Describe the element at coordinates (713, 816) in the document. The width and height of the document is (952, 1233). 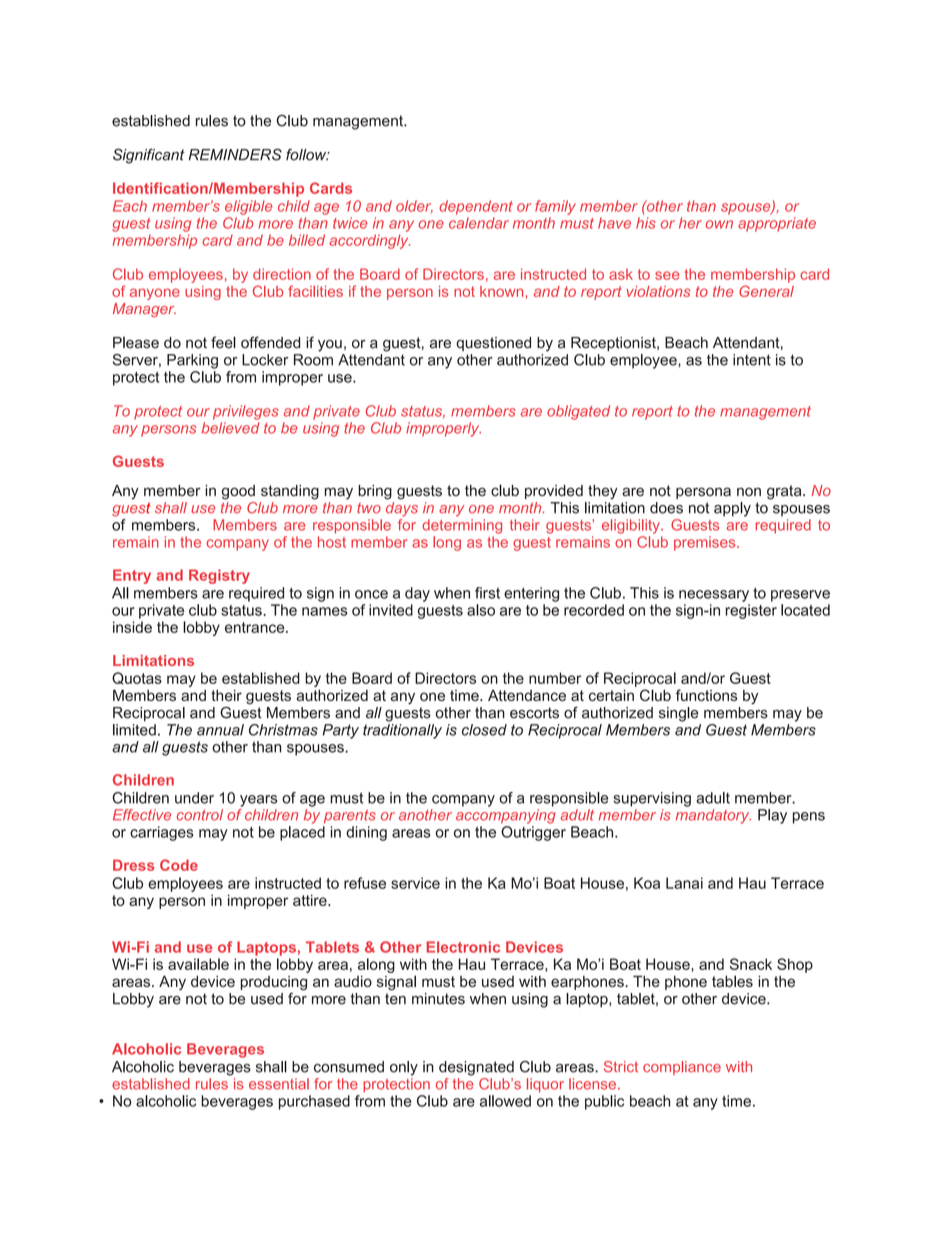
I see `mandatory` at that location.
